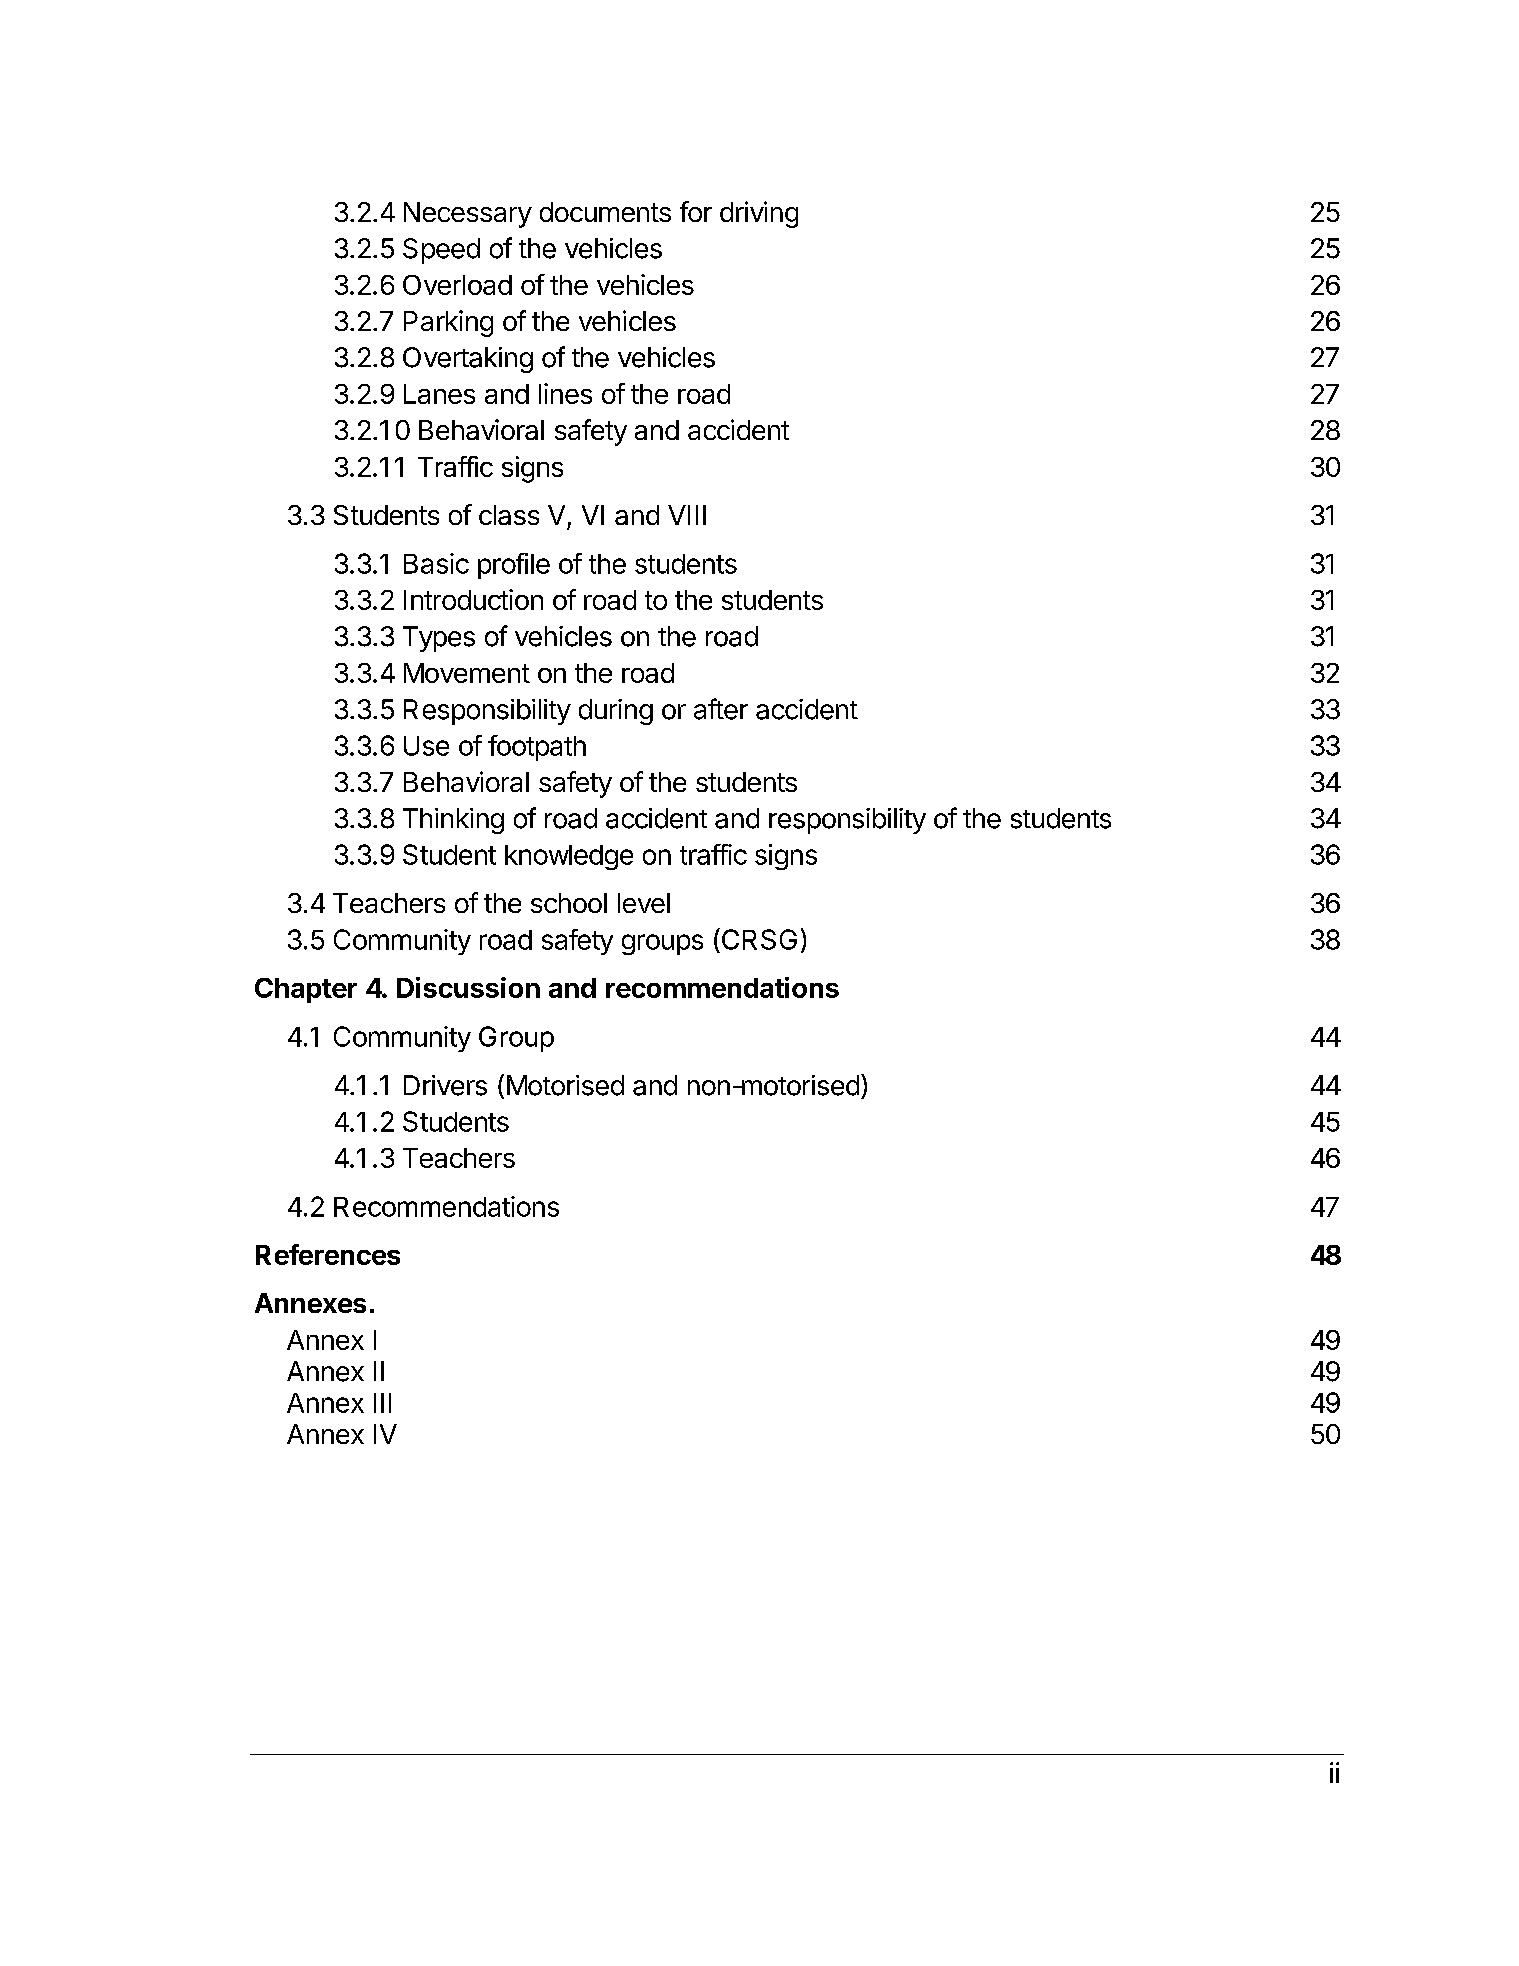  I want to click on for, so click(696, 211).
